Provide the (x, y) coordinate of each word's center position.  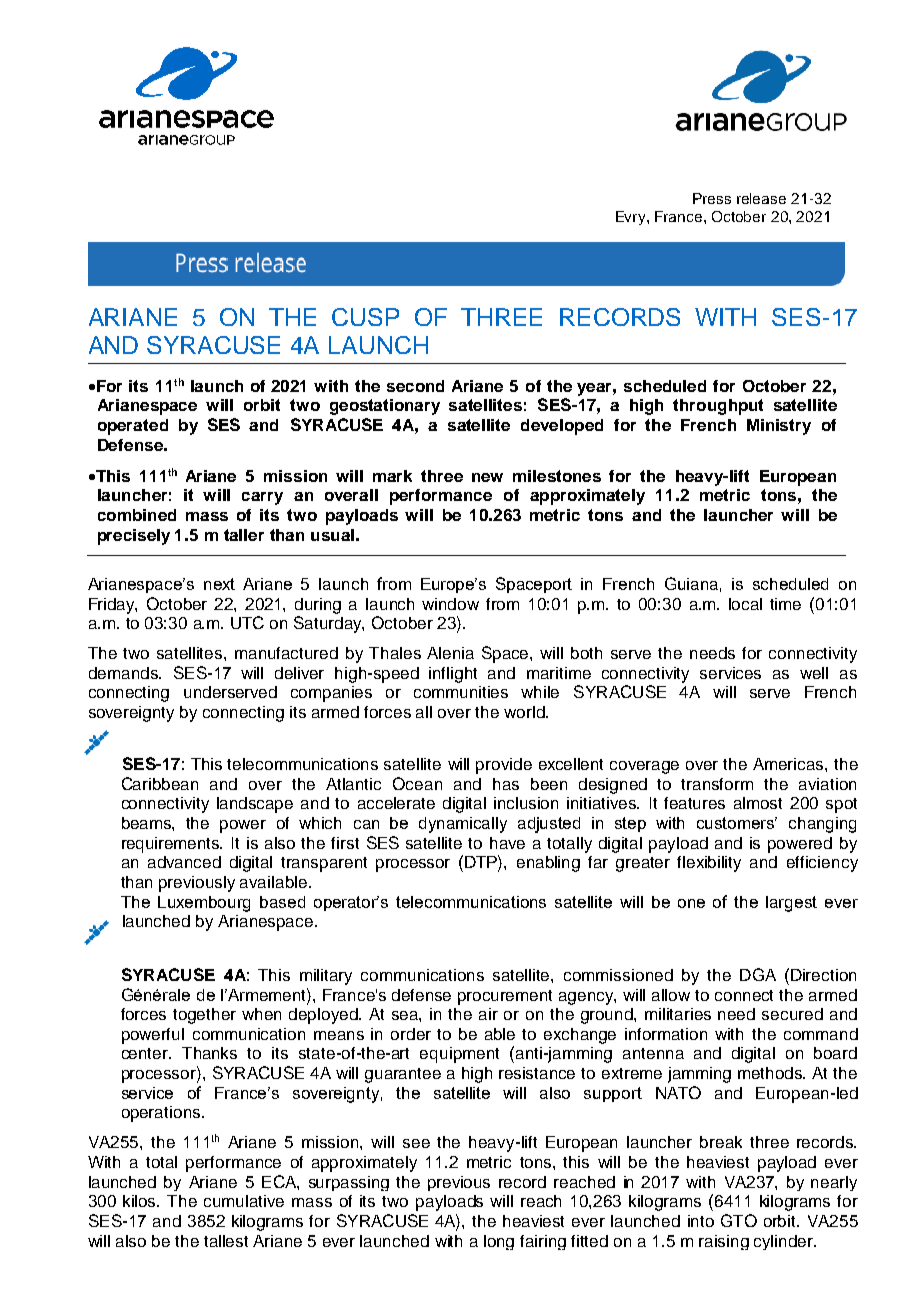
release (761, 198)
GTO (739, 1220)
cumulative (244, 1201)
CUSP (365, 317)
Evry (632, 218)
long (499, 1242)
